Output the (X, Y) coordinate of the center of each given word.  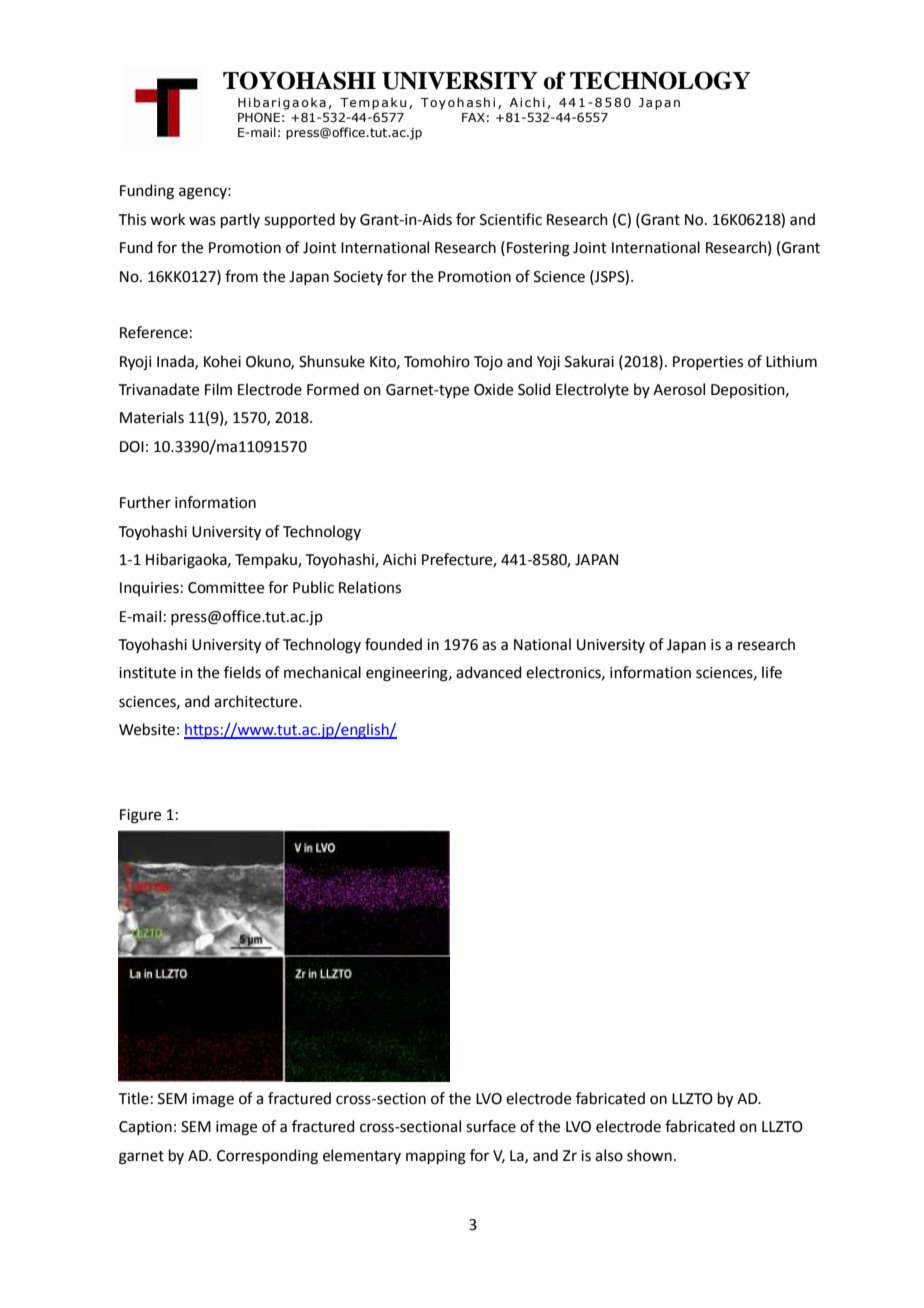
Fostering (538, 249)
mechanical (322, 672)
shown (649, 1155)
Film (218, 389)
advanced (489, 672)
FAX (473, 117)
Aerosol (679, 389)
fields (242, 672)
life (772, 672)
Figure (140, 816)
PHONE (259, 117)
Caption (145, 1128)
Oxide (493, 389)
